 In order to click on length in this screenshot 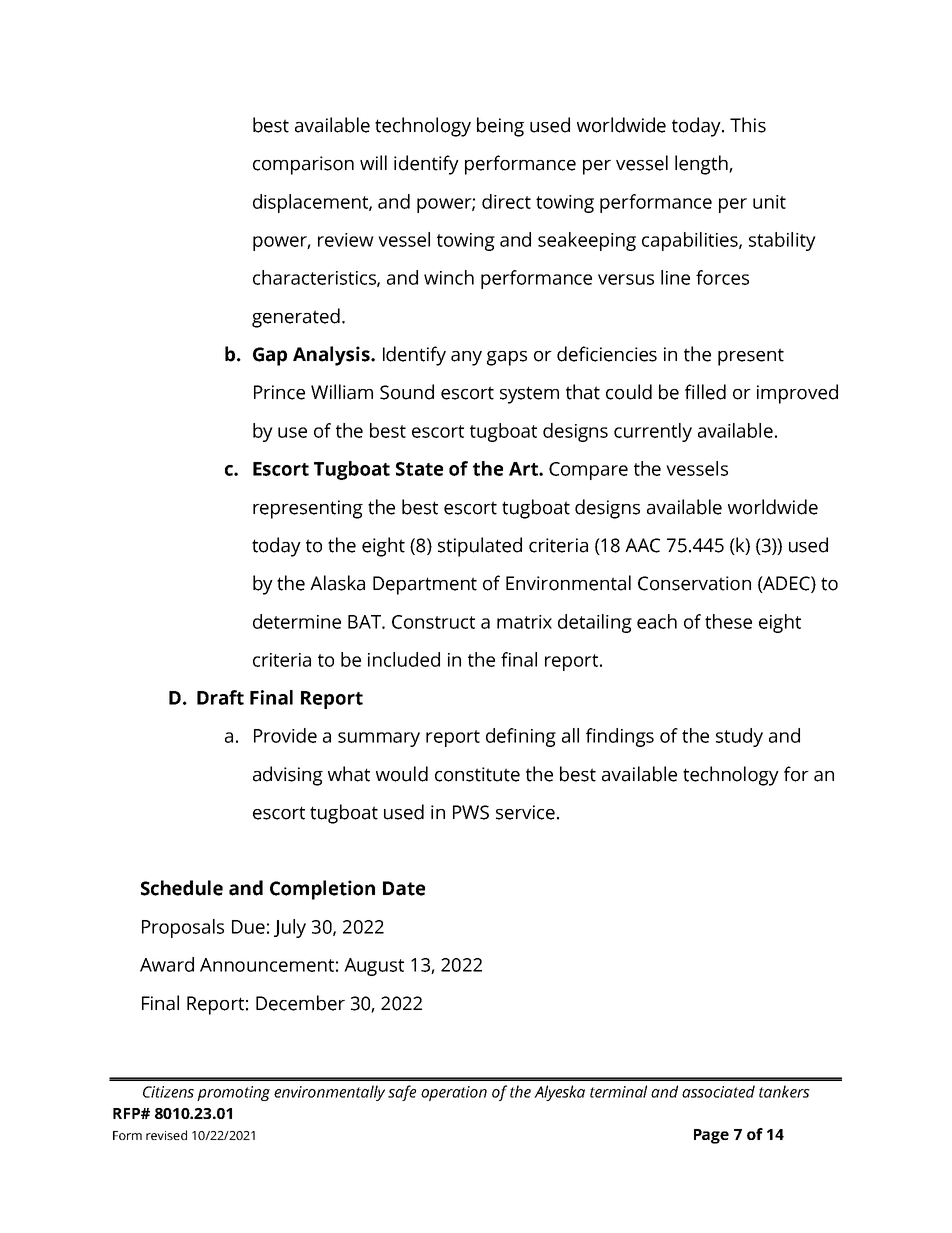, I will do `click(702, 165)`.
